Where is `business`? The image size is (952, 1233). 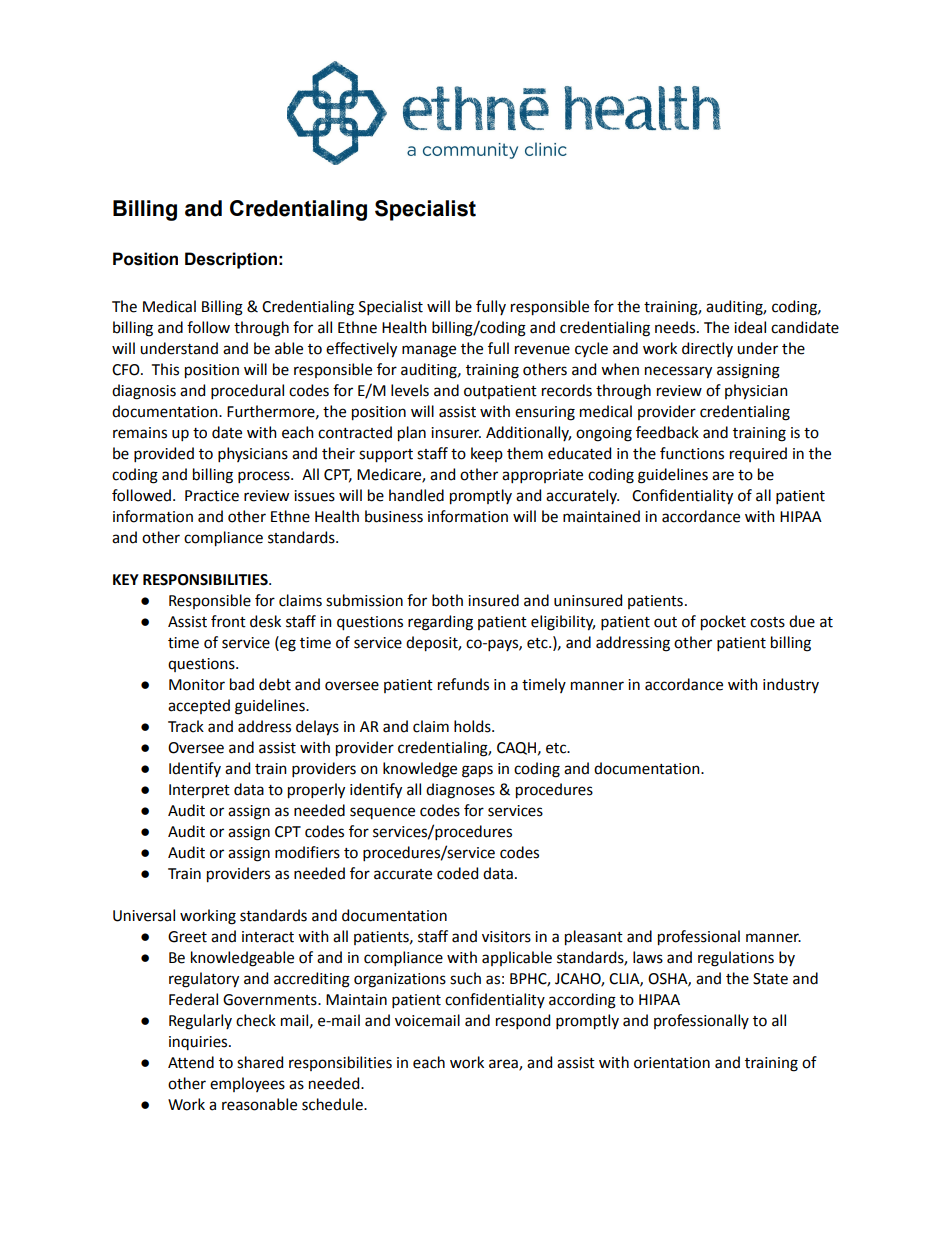
business is located at coordinates (394, 516).
